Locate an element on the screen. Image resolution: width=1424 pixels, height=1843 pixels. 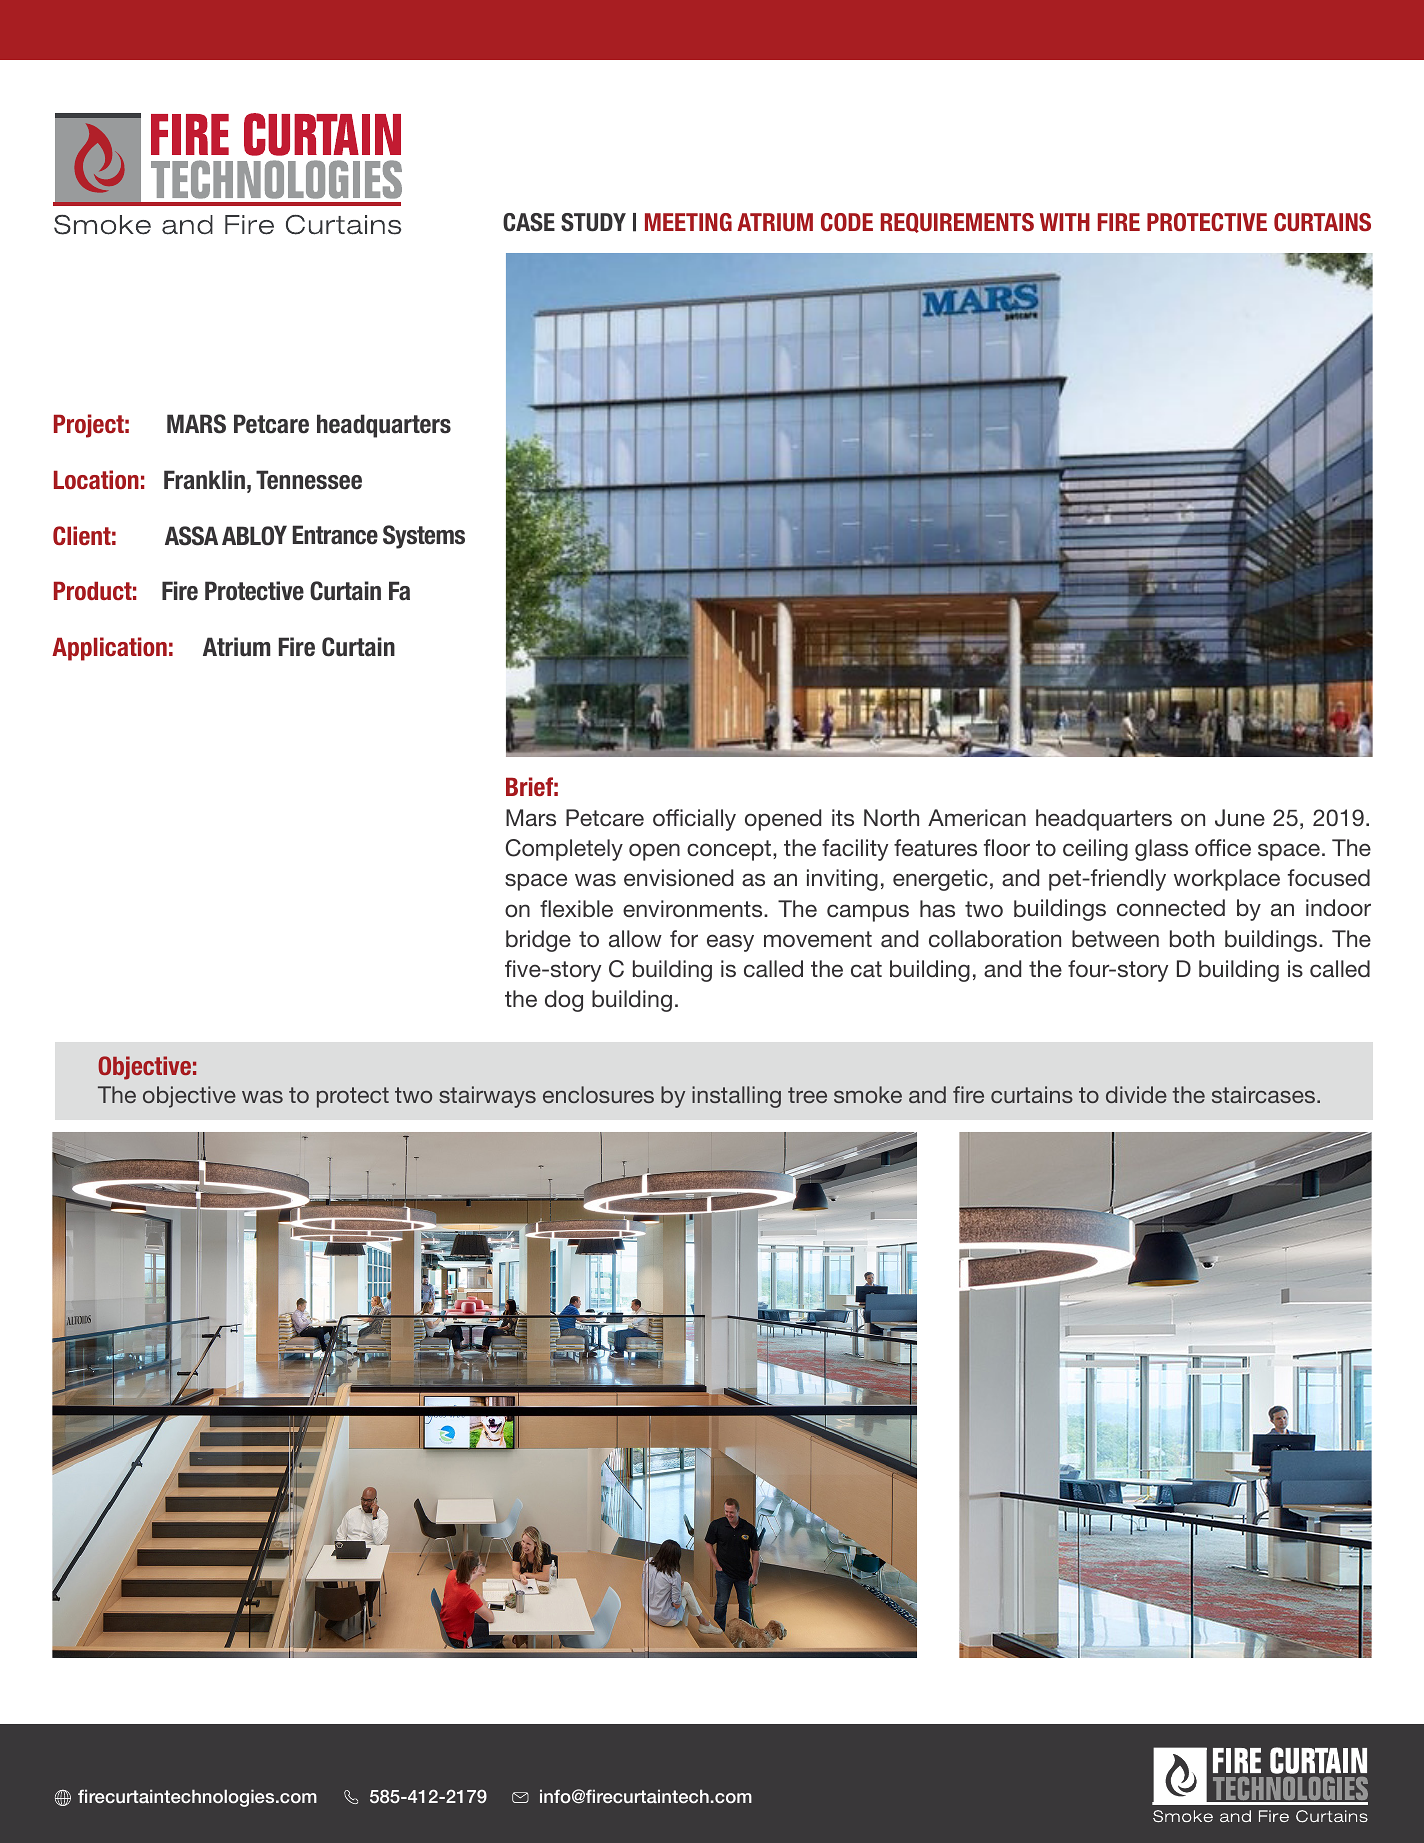
installing is located at coordinates (736, 1097).
